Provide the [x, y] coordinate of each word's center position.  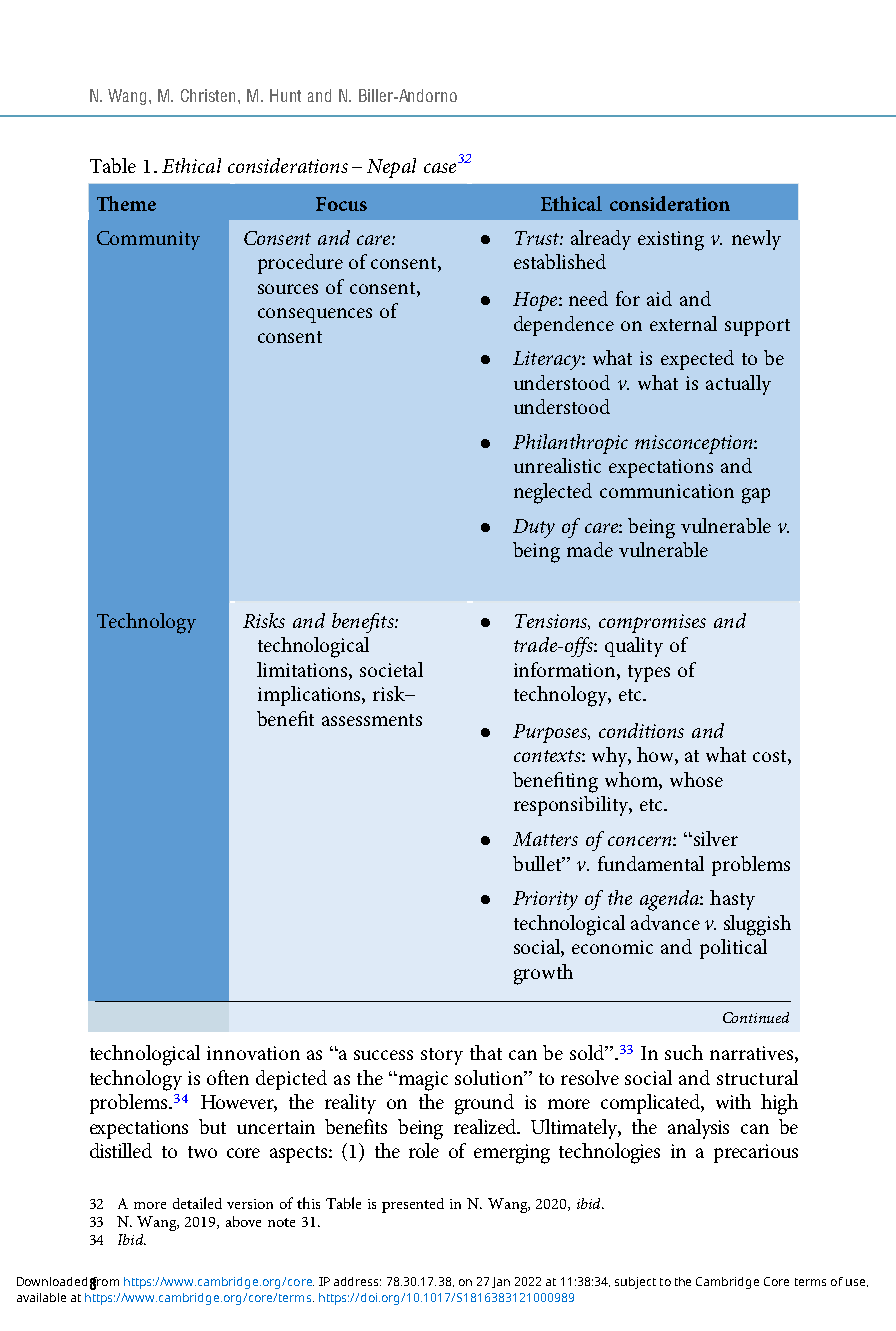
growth [543, 974]
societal [391, 669]
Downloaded [52, 1281]
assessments [372, 720]
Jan [501, 1282]
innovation [253, 1053]
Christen [210, 95]
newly [756, 240]
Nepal [391, 168]
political [733, 949]
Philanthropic [570, 444]
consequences [315, 315]
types [649, 673]
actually [738, 385]
